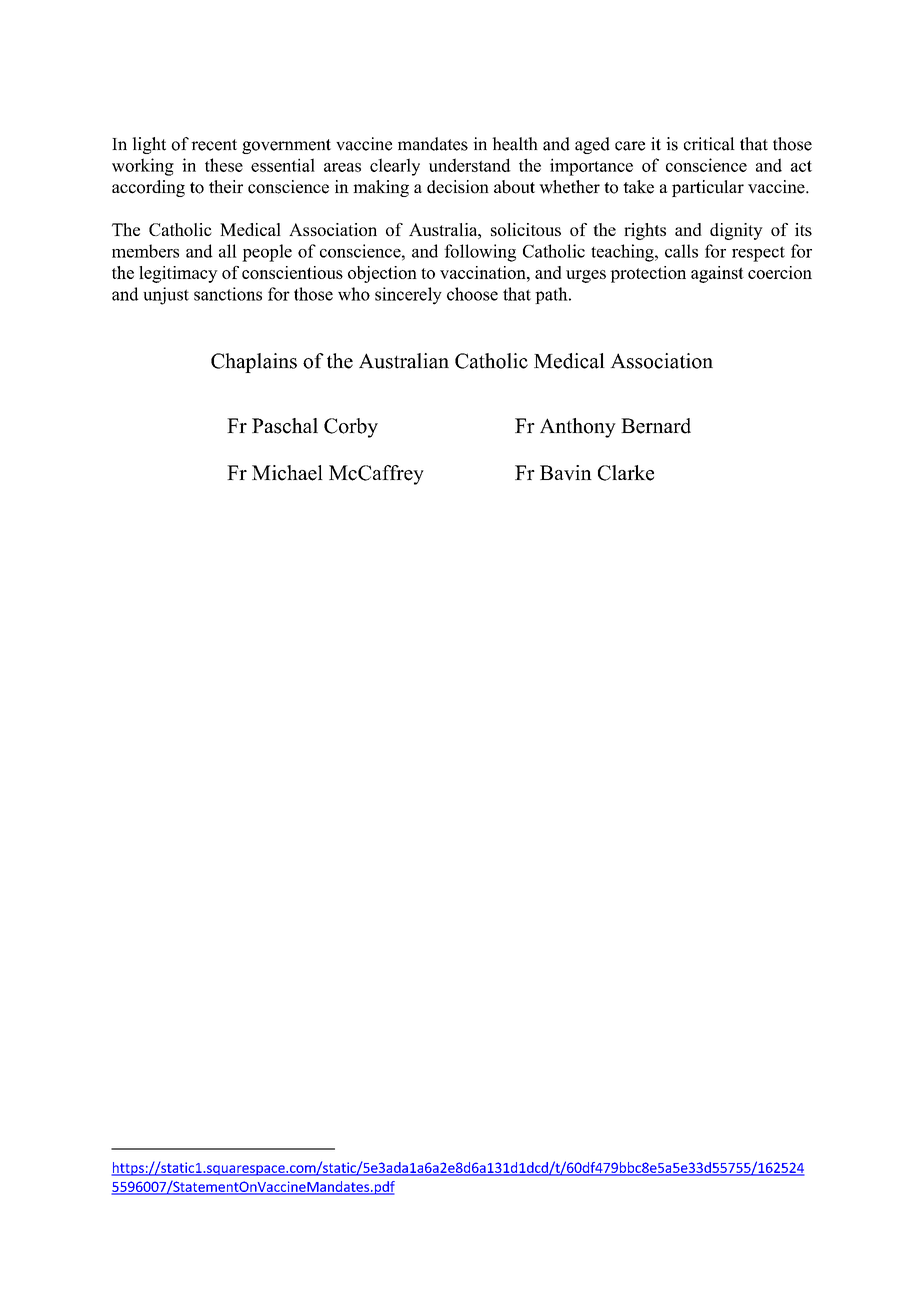 The width and height of the image is (924, 1308). I want to click on Michael, so click(287, 473).
